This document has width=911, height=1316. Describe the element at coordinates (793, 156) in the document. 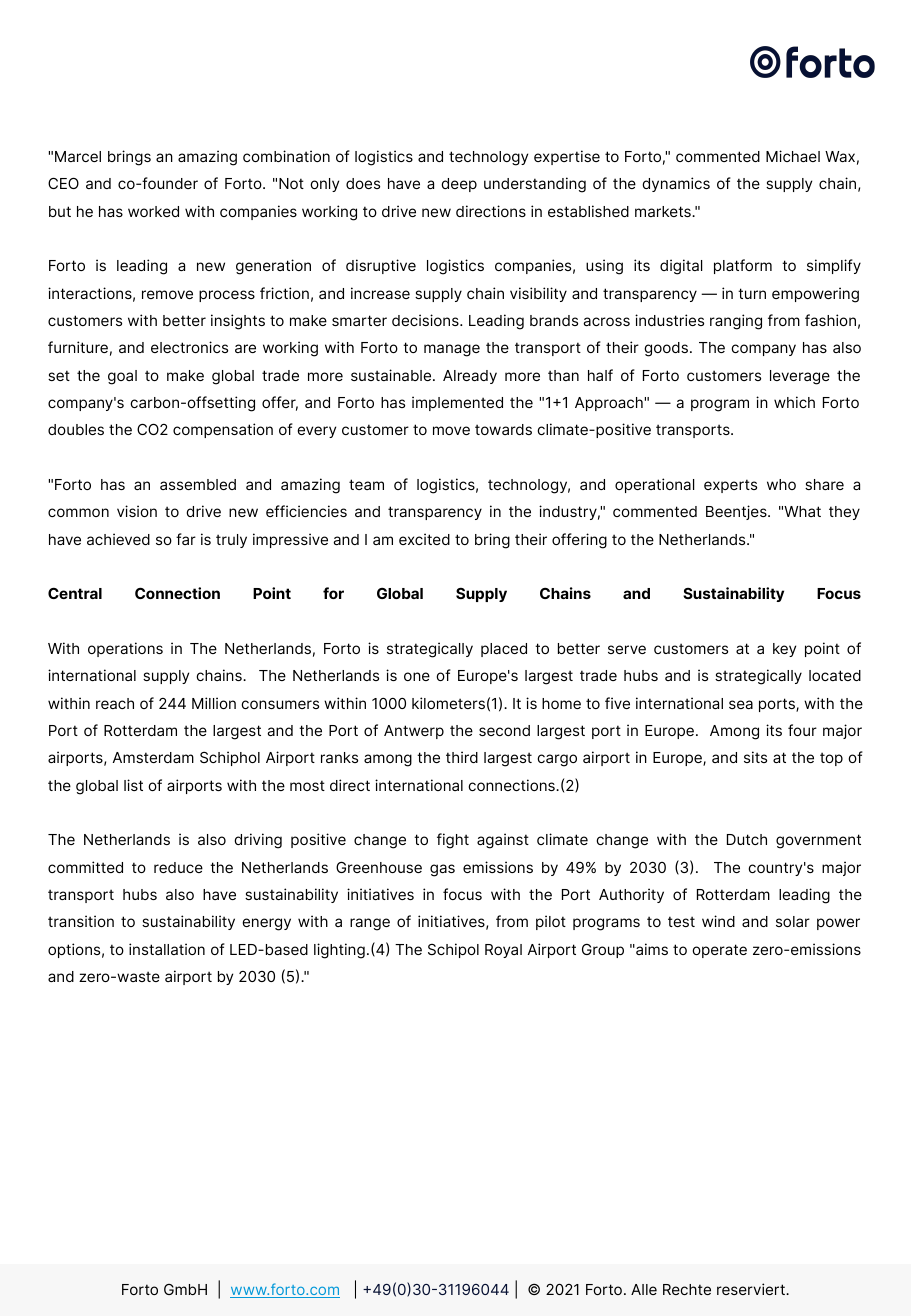

I see `Michael` at that location.
